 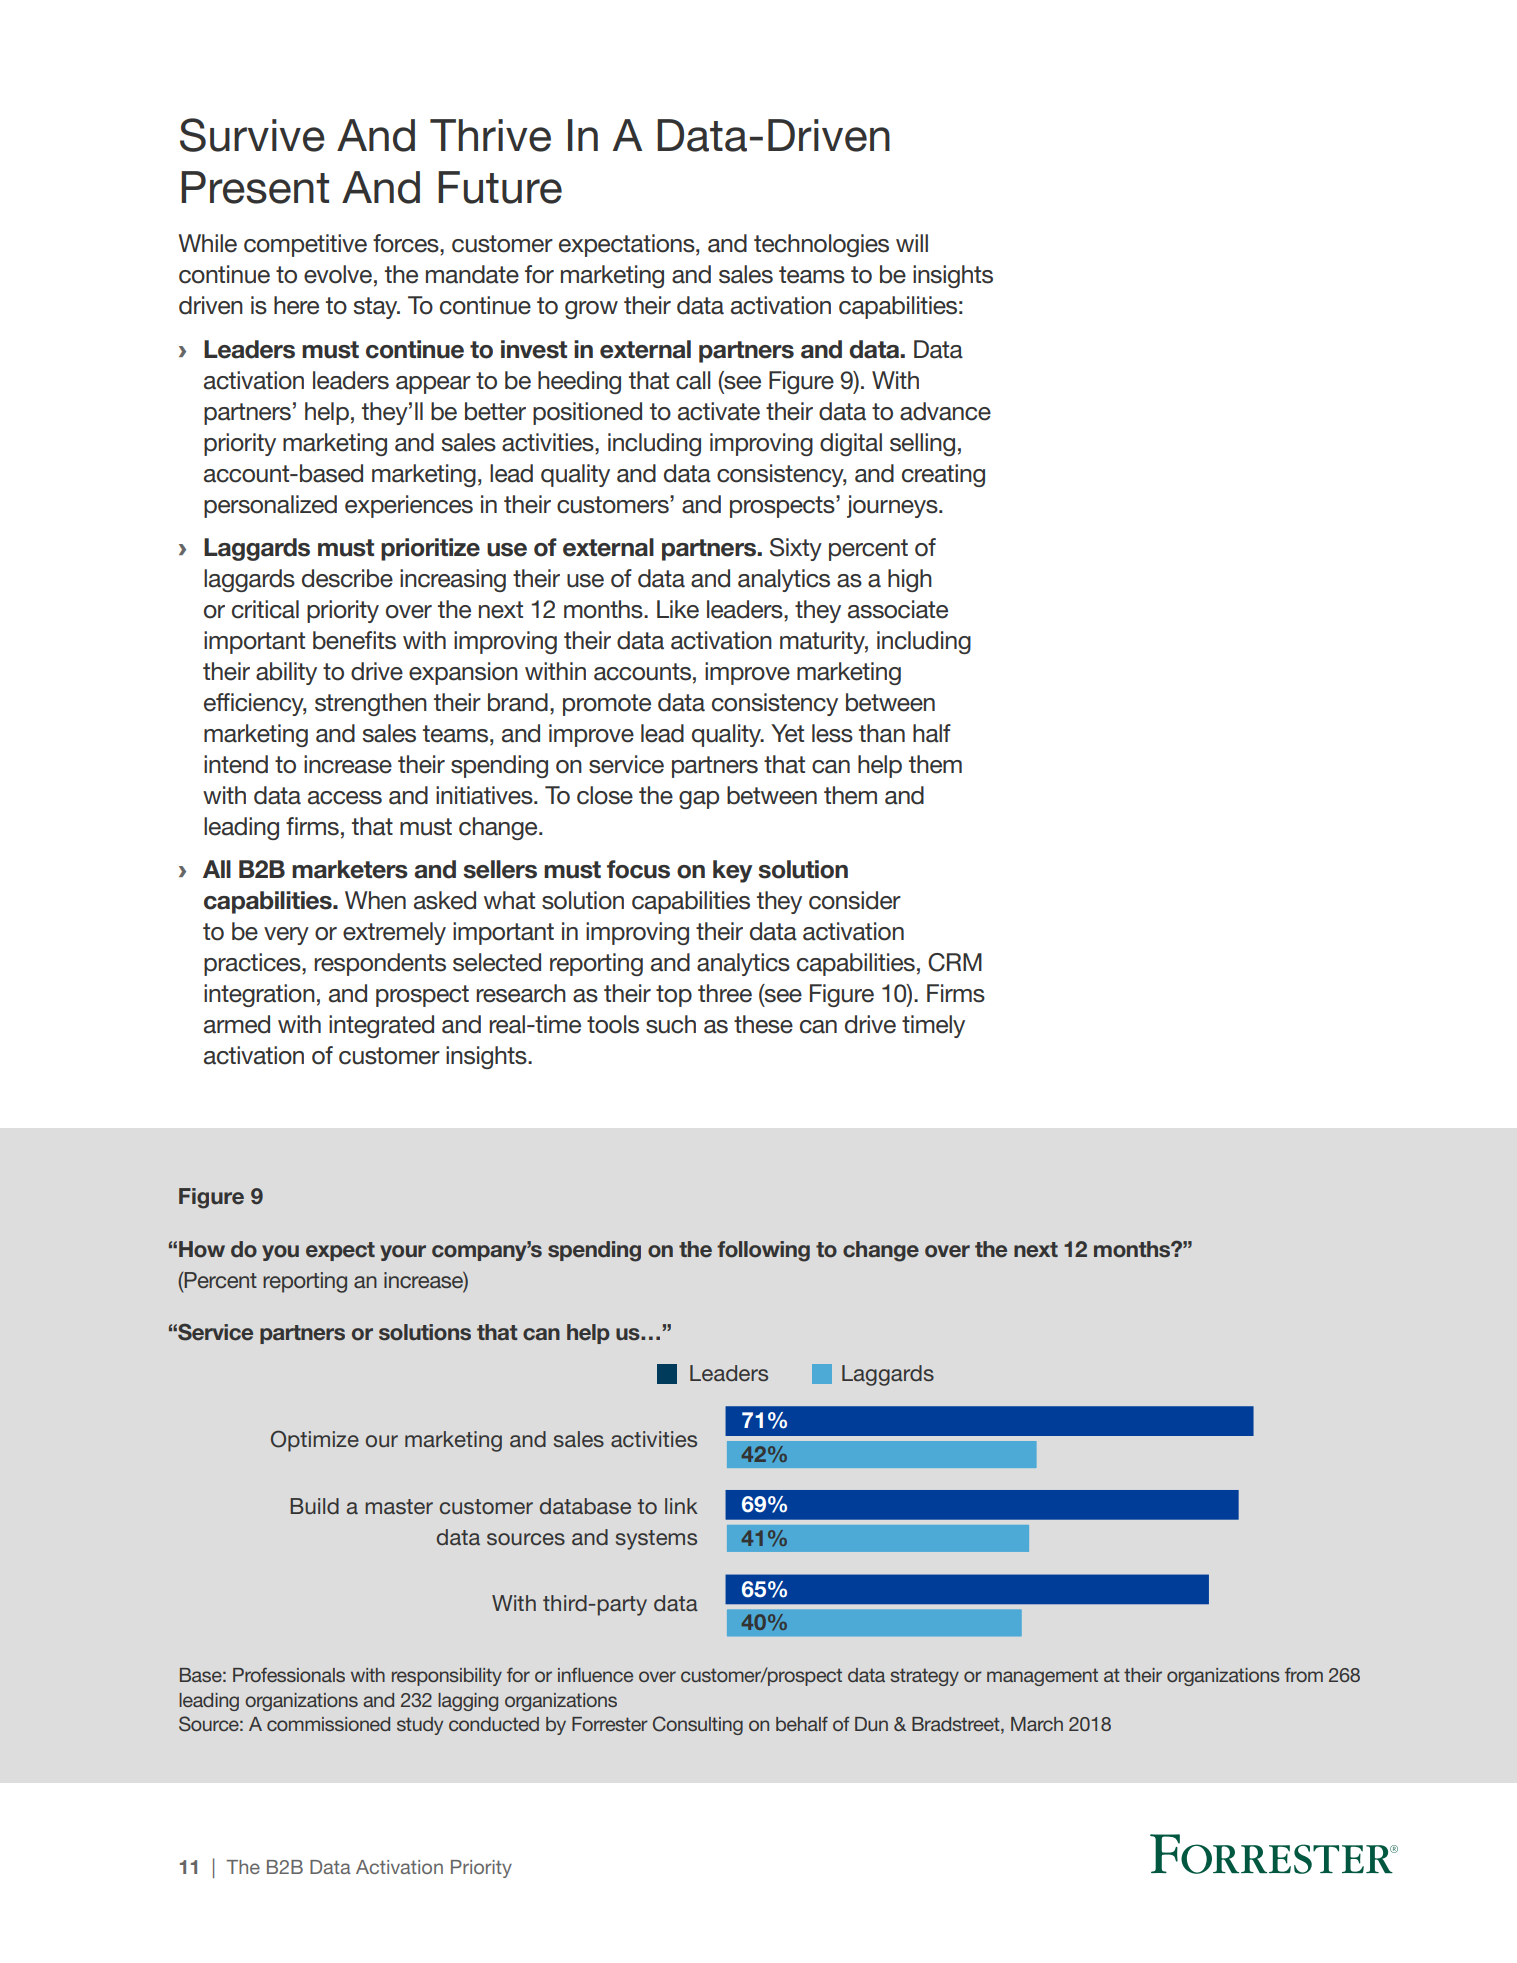 I want to click on Professionals, so click(x=289, y=1674).
